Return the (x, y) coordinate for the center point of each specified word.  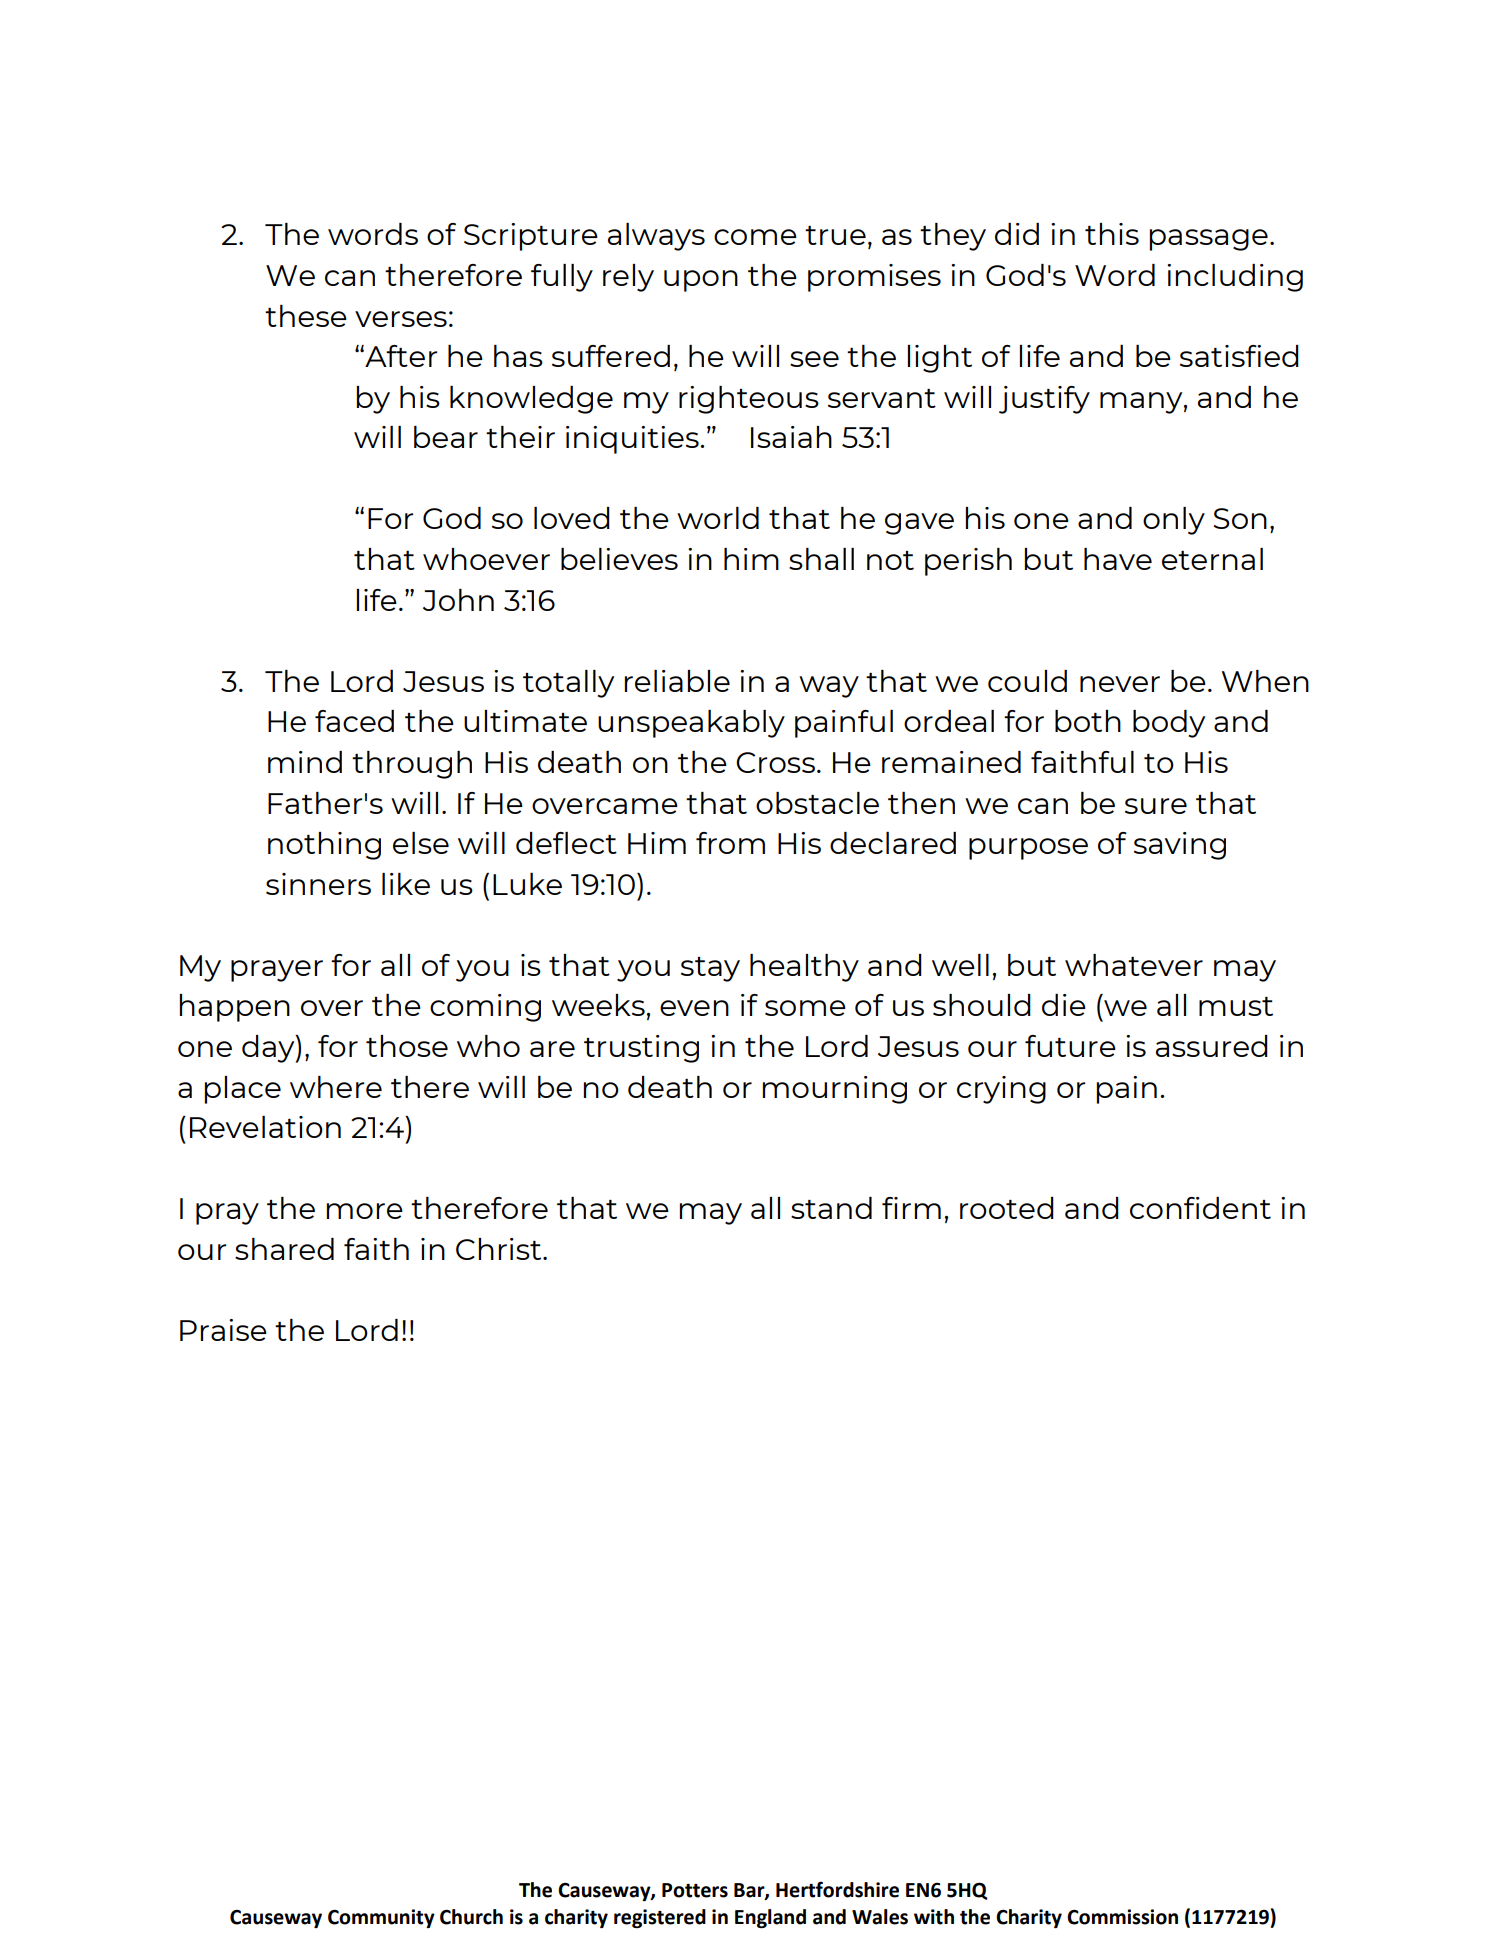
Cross (775, 762)
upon (701, 281)
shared (284, 1249)
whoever (486, 559)
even (694, 1008)
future (1070, 1046)
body (1169, 724)
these (306, 316)
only (1174, 521)
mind (305, 762)
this (1112, 234)
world (718, 518)
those (407, 1046)
